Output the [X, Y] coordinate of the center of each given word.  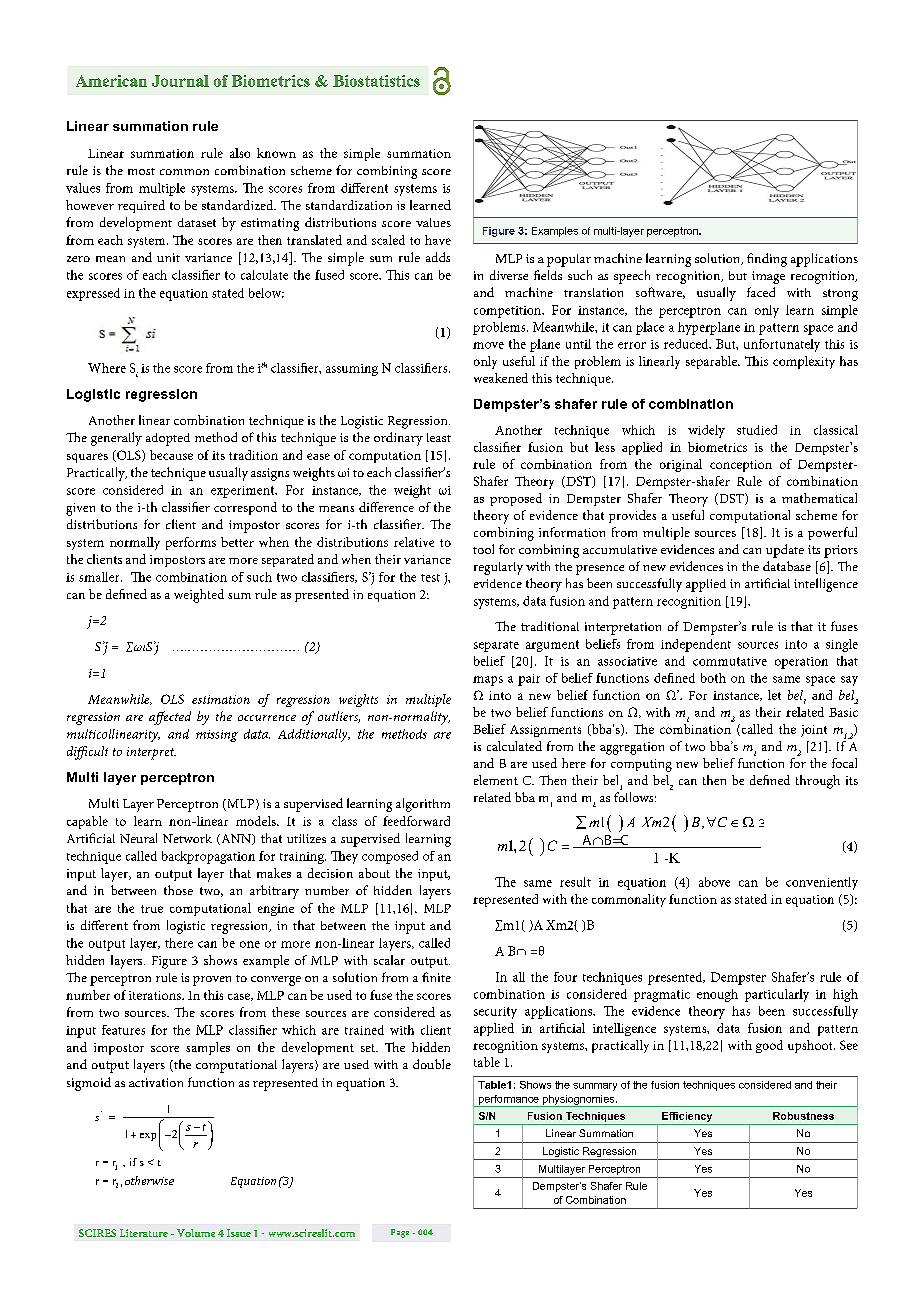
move [488, 345]
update [785, 551]
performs [191, 543]
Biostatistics [376, 81]
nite [440, 977]
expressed [93, 294]
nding [771, 260]
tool [483, 549]
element [496, 780]
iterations [156, 995]
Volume [196, 1233]
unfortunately [782, 345]
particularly [777, 995]
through [818, 782]
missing [217, 736]
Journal [180, 81]
